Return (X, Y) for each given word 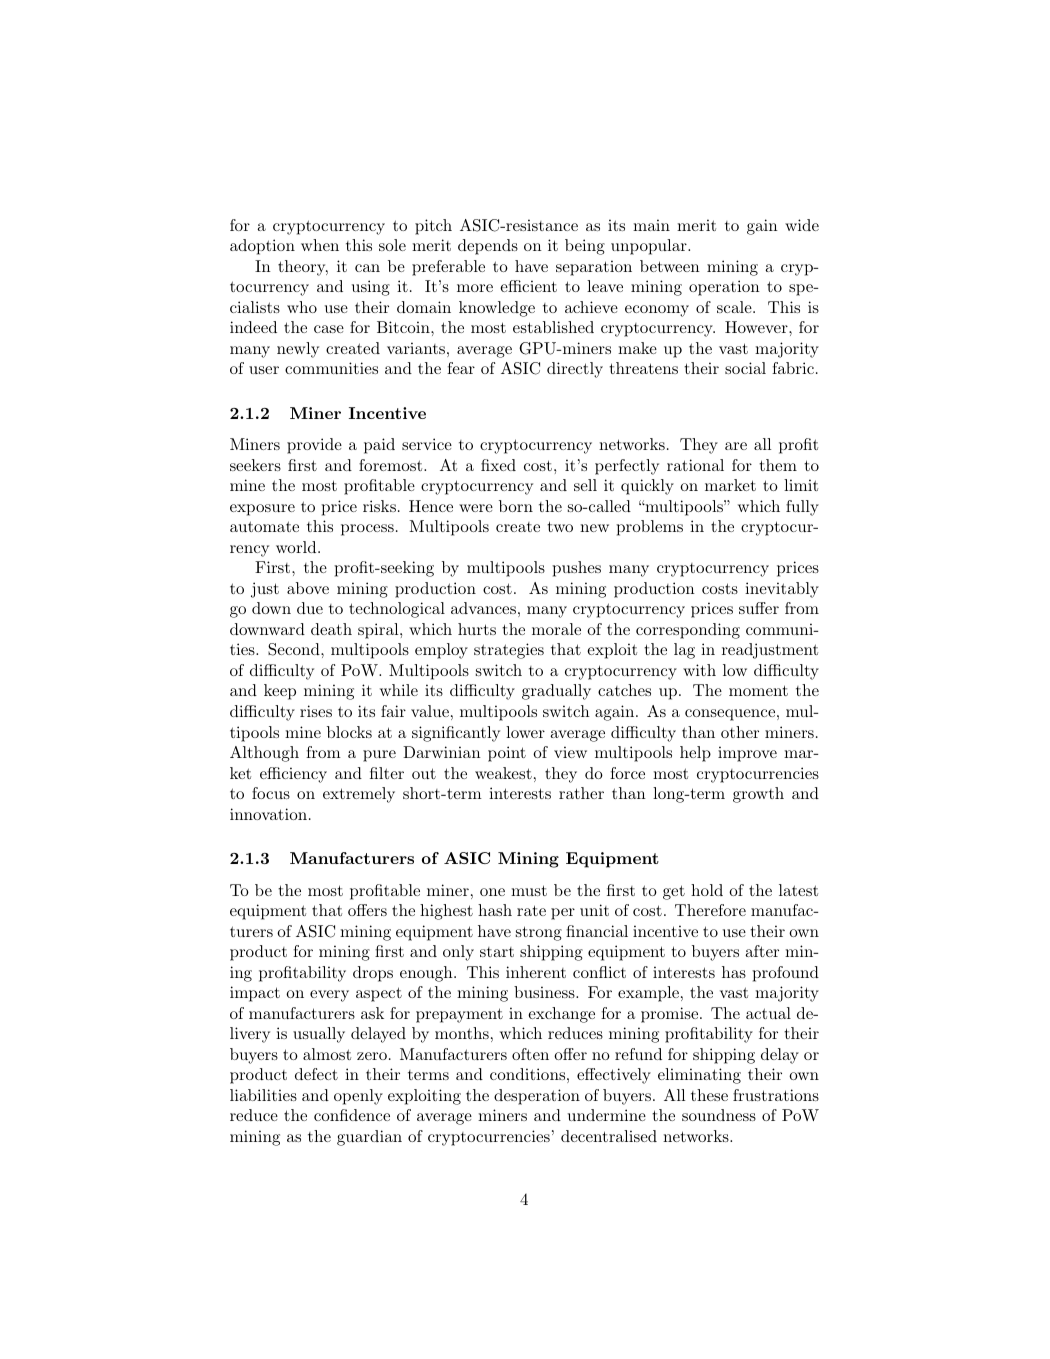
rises (316, 711)
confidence (352, 1115)
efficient (528, 286)
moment (758, 690)
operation (724, 288)
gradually (556, 692)
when (320, 245)
